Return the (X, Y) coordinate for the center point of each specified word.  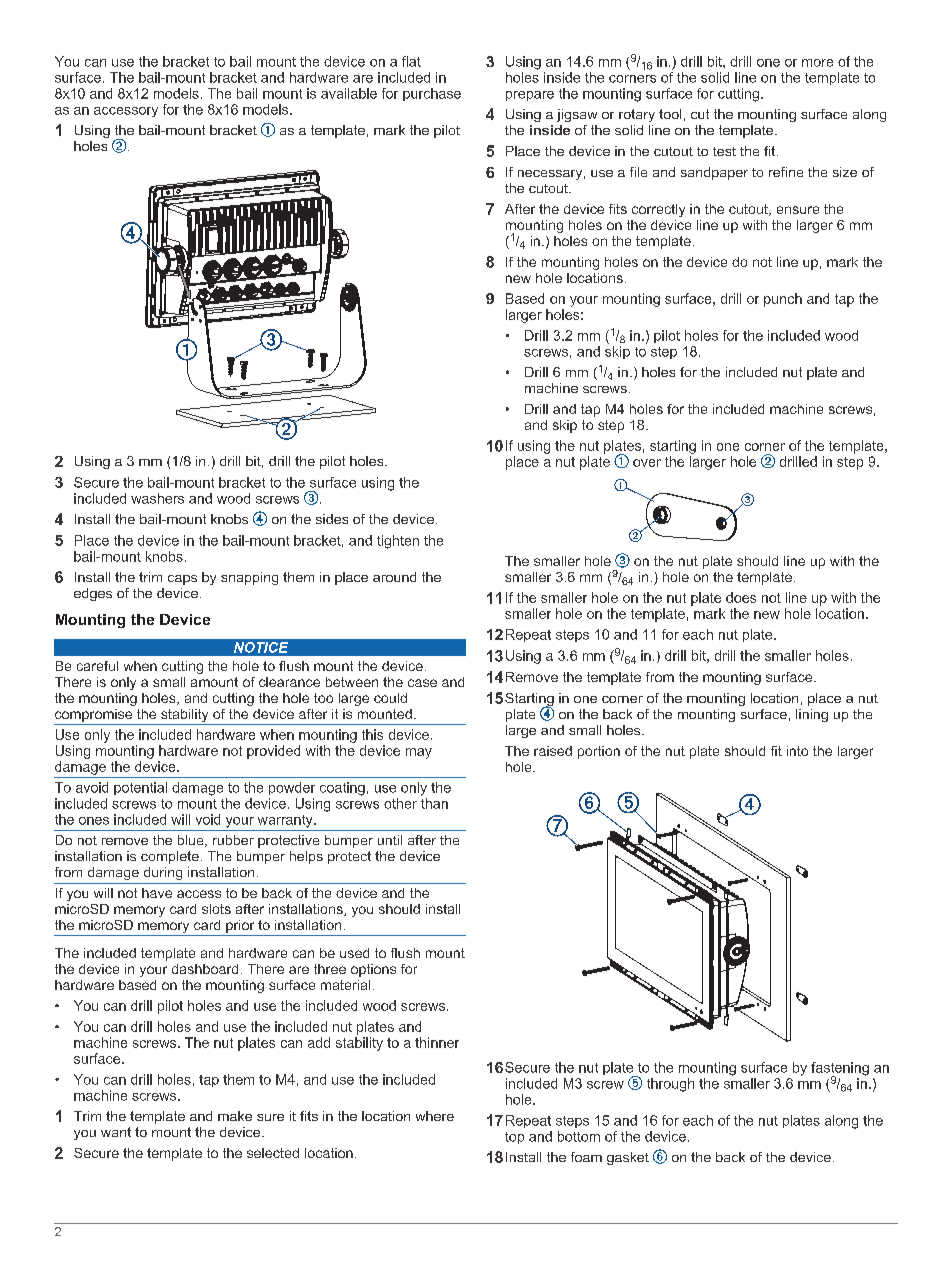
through (670, 1085)
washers (157, 498)
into (797, 751)
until (390, 840)
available (349, 93)
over (647, 463)
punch (783, 300)
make (235, 1116)
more (817, 63)
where (435, 1116)
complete (170, 857)
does (741, 597)
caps (182, 580)
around (394, 577)
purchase (432, 94)
